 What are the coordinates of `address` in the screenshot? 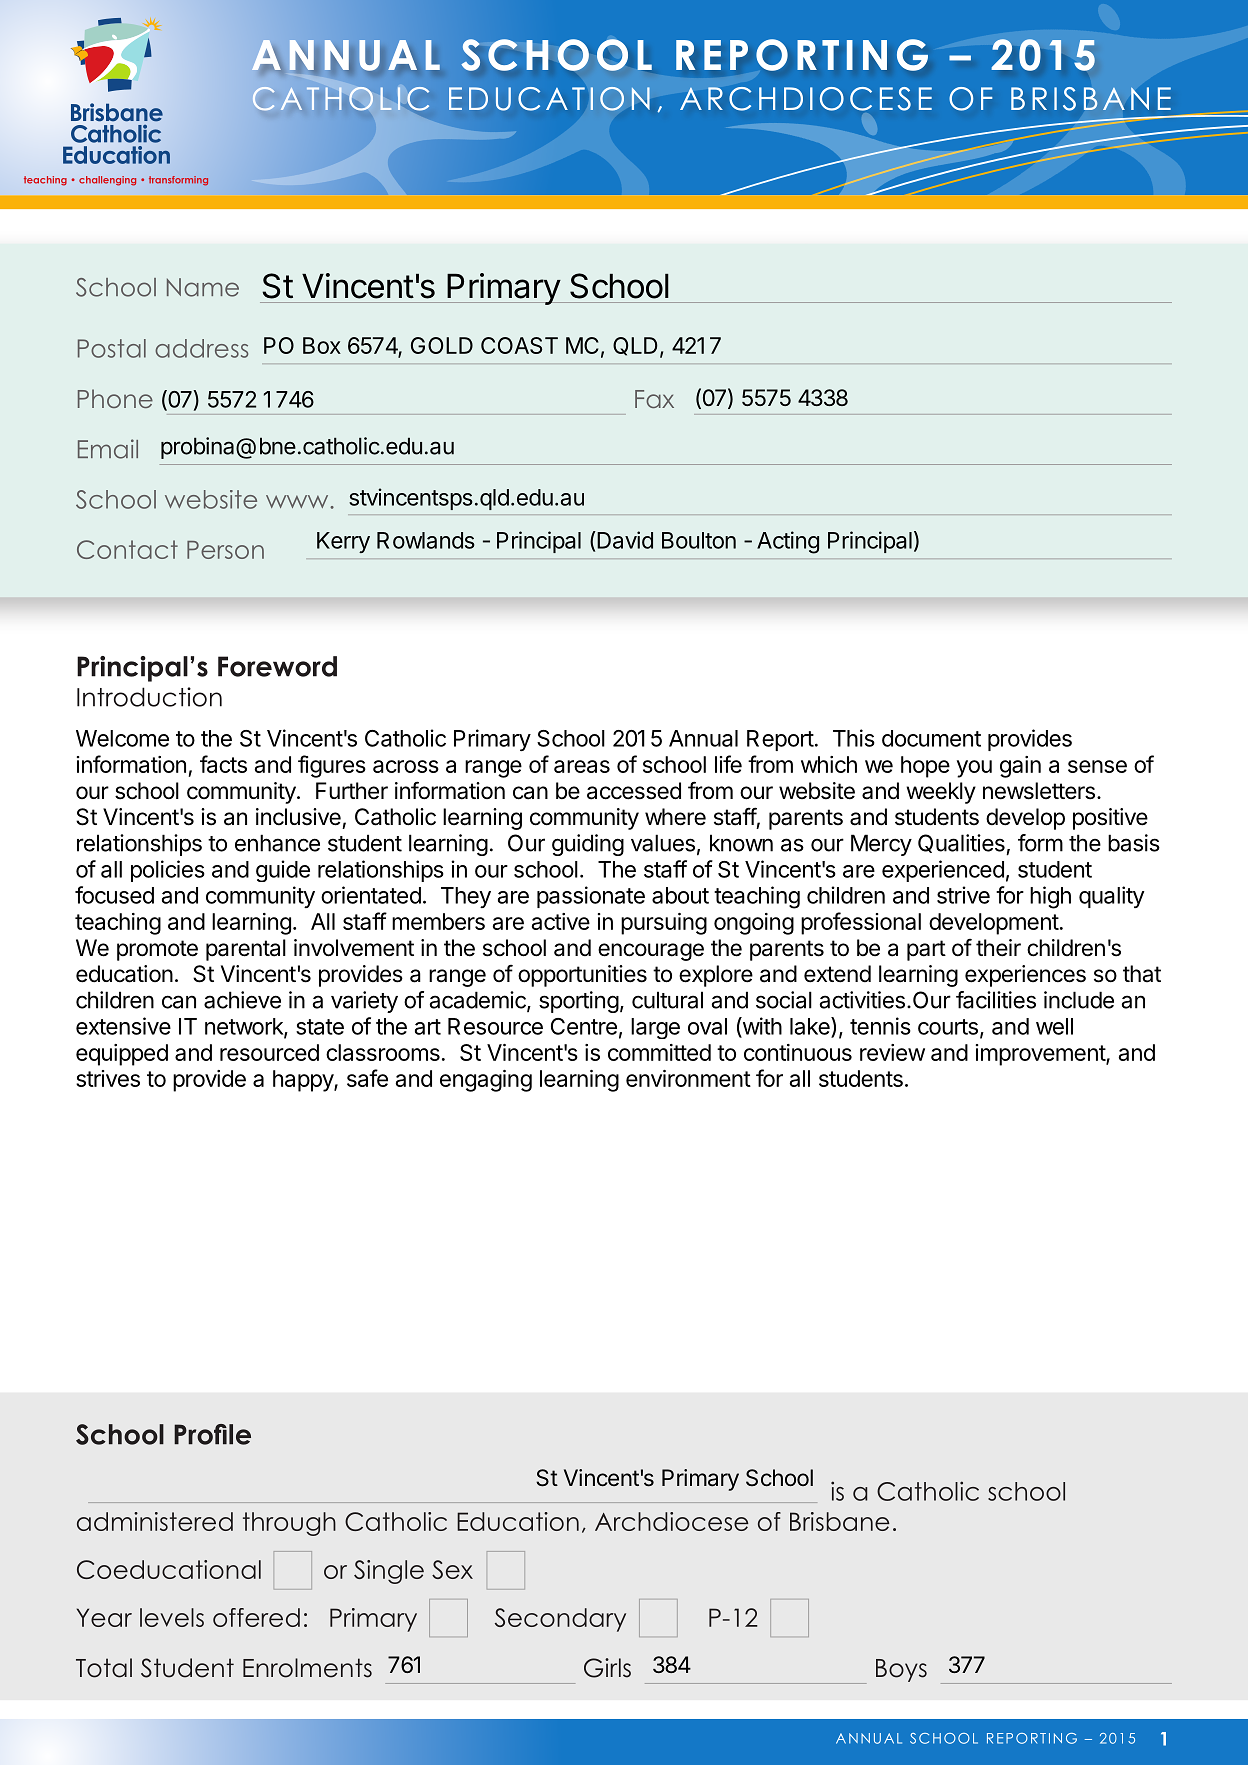 It's located at (201, 348).
